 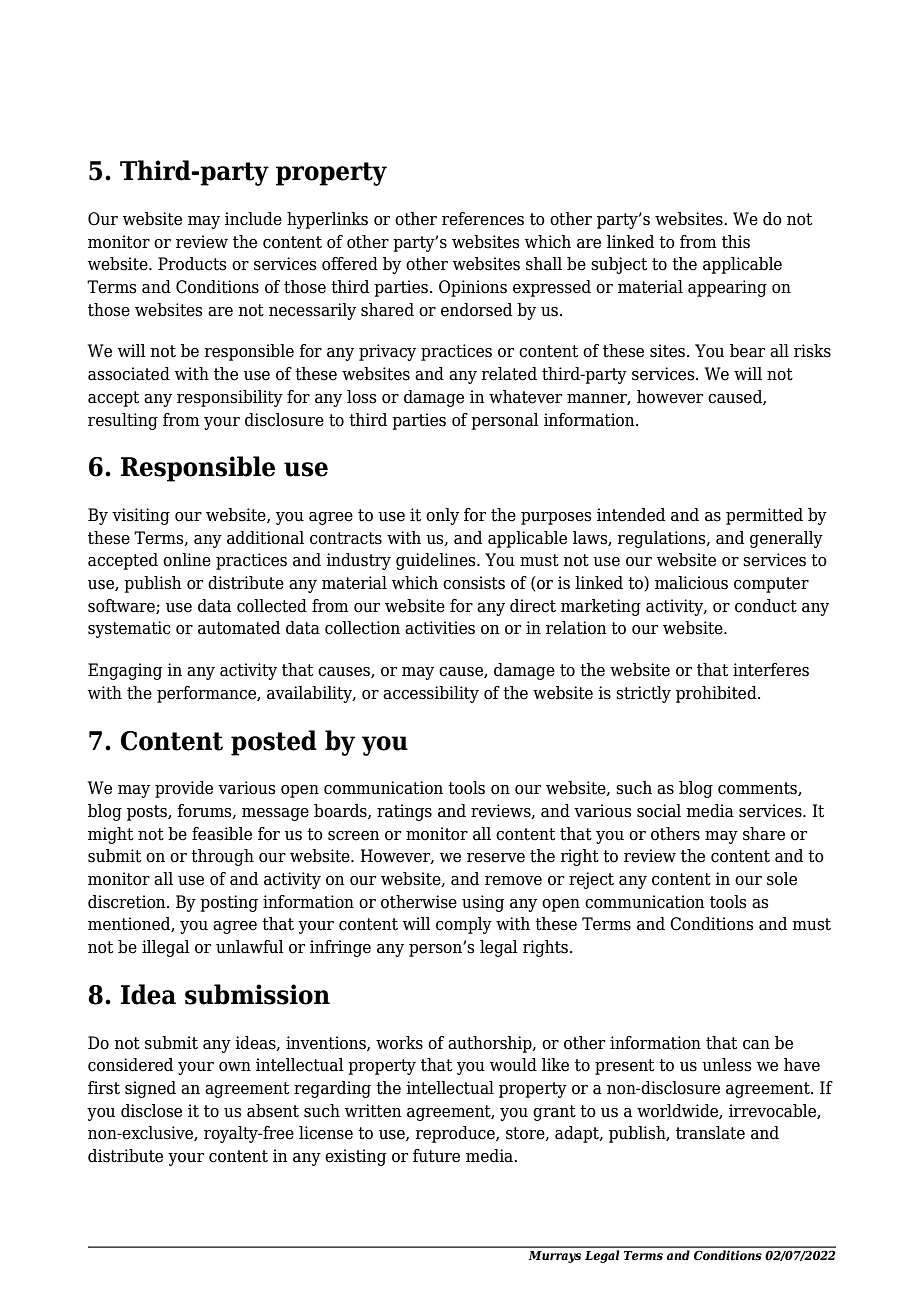 What do you see at coordinates (151, 1111) in the screenshot?
I see `disclose` at bounding box center [151, 1111].
